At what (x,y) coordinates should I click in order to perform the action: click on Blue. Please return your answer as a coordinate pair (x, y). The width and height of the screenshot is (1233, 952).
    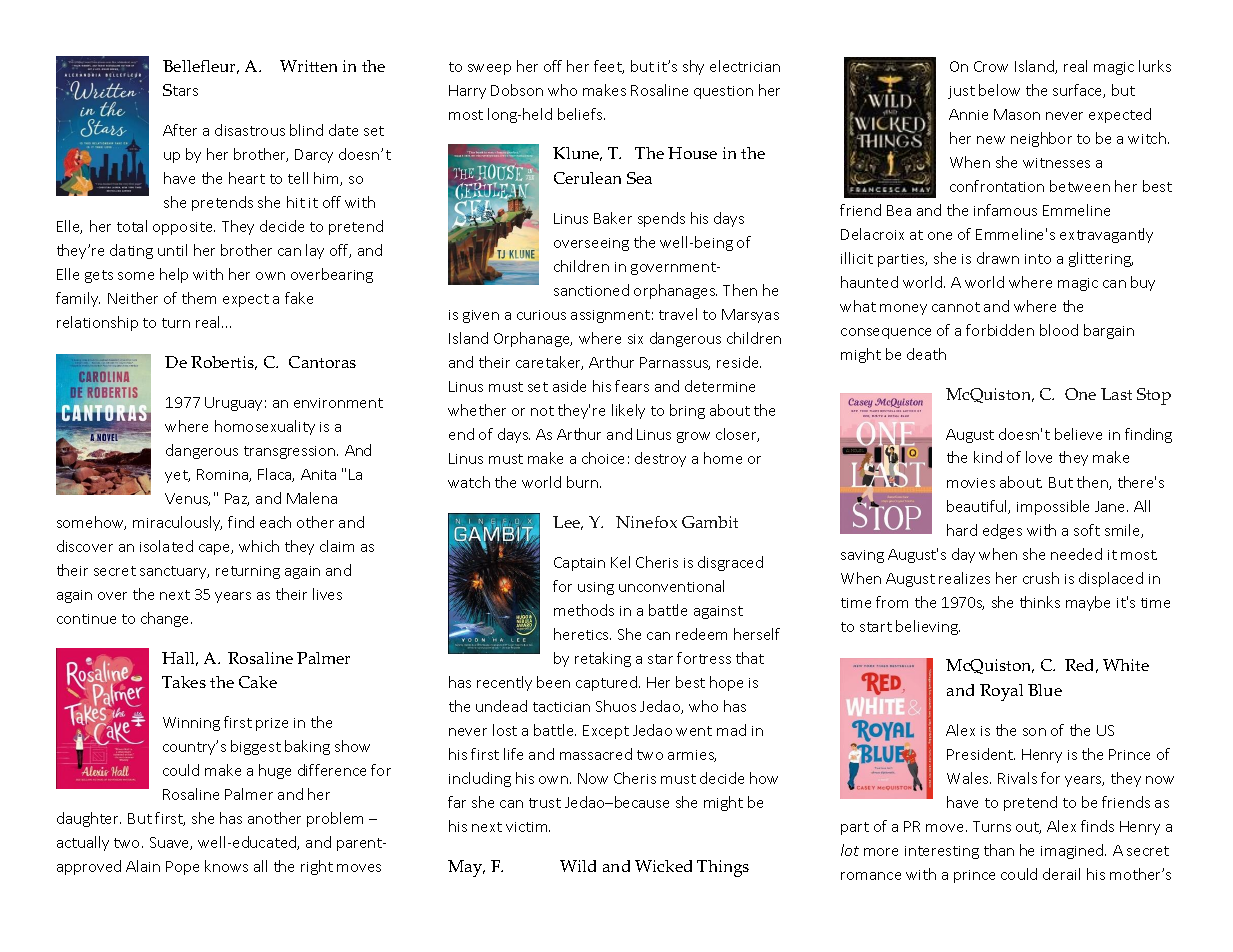
    Looking at the image, I should click on (1045, 690).
